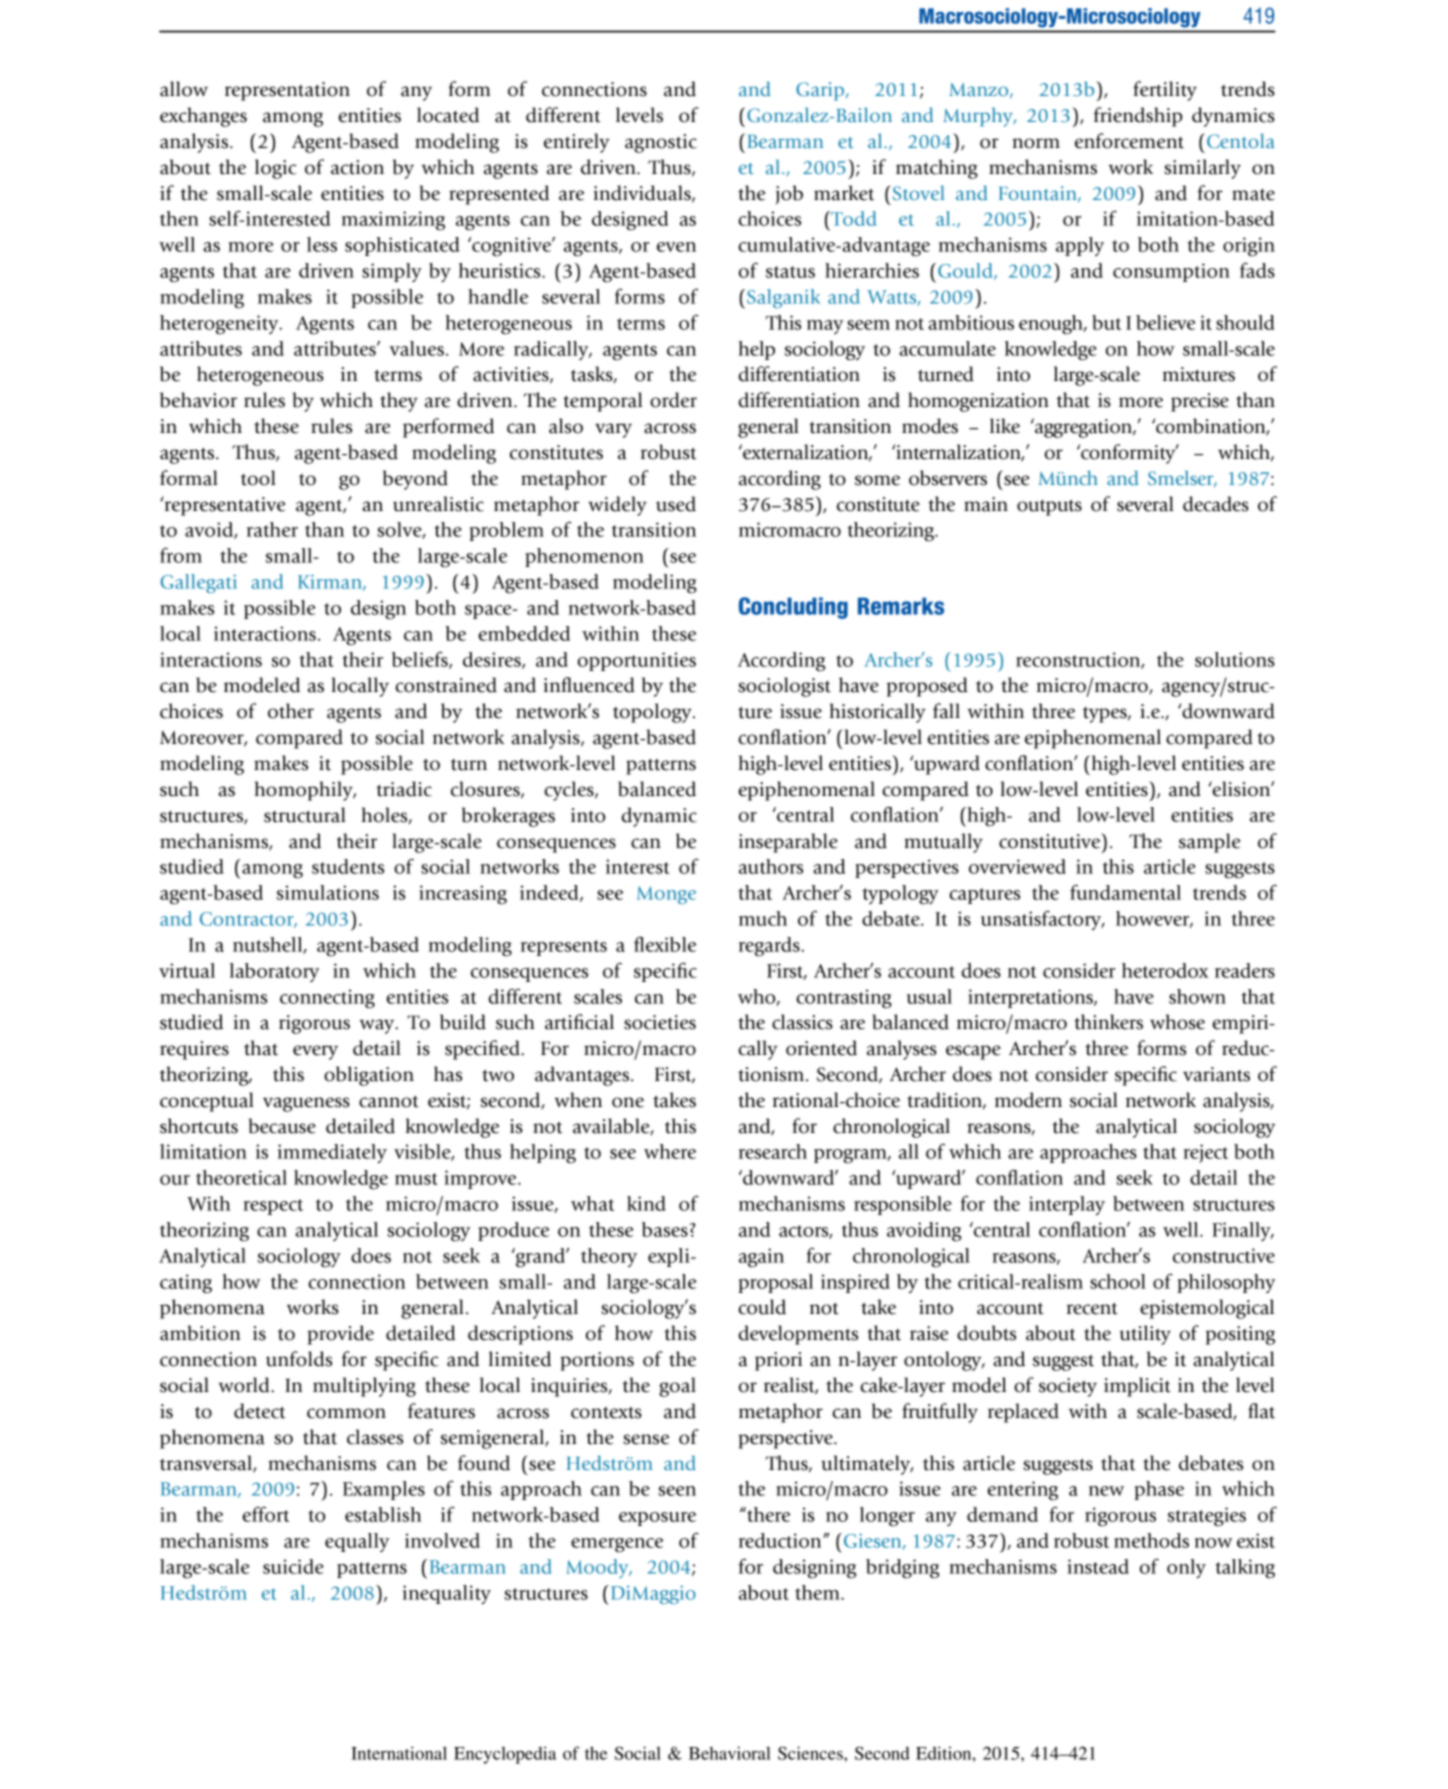  I want to click on rather, so click(272, 529).
